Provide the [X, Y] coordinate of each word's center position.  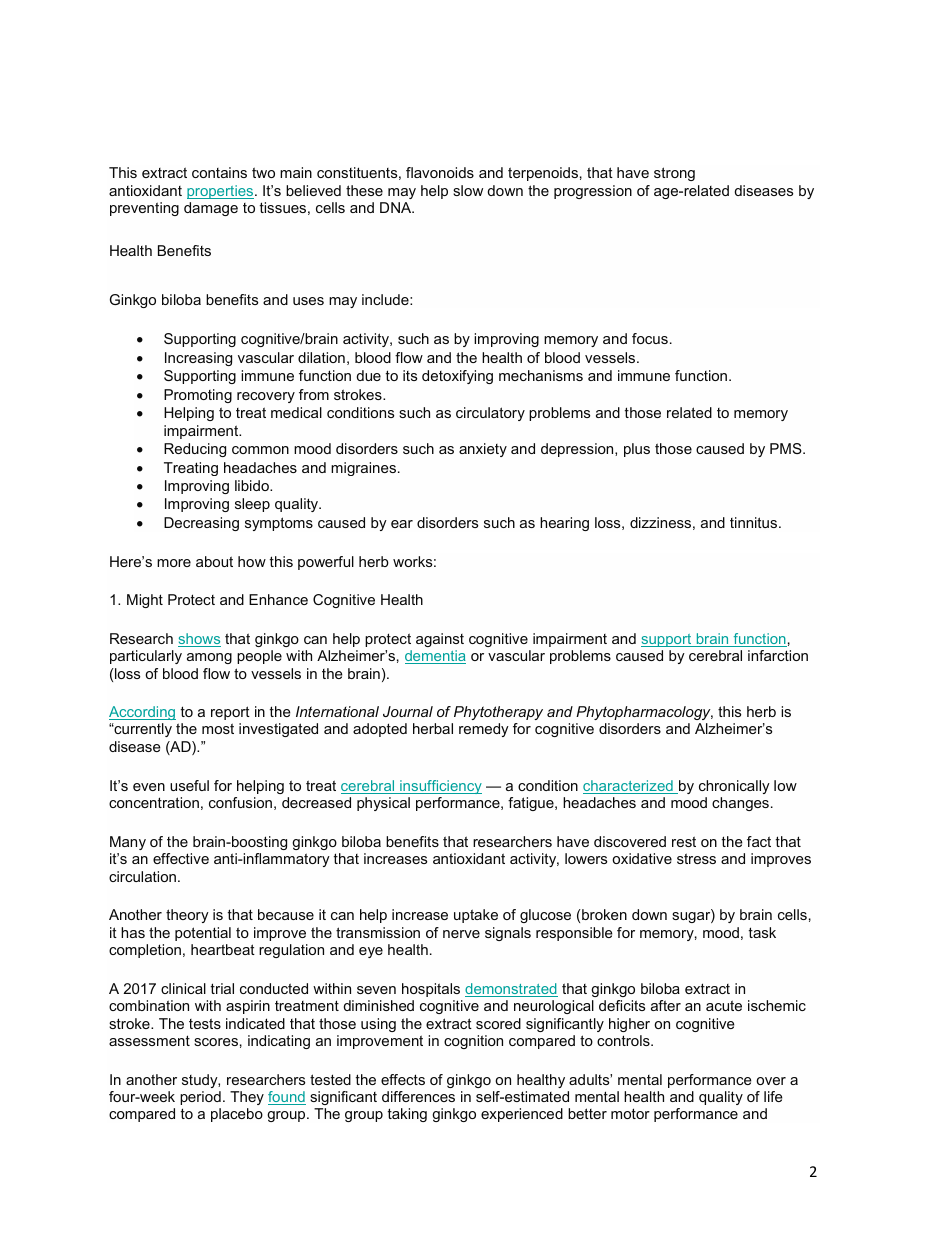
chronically [734, 787]
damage [211, 209]
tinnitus [755, 522]
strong [674, 174]
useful [189, 785]
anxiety [483, 450]
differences [418, 1096]
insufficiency [440, 787]
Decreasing [201, 524]
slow [468, 190]
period [200, 1098]
